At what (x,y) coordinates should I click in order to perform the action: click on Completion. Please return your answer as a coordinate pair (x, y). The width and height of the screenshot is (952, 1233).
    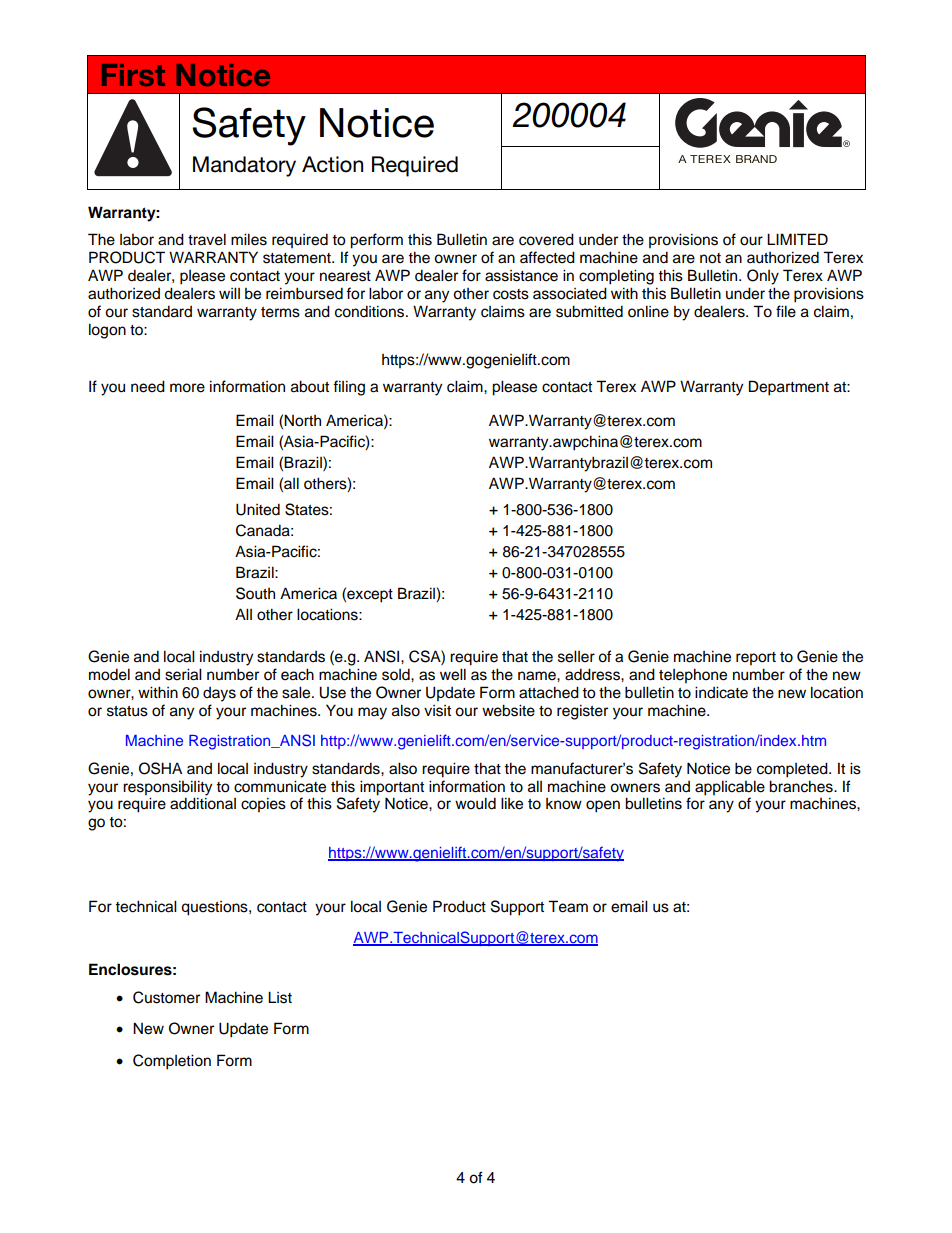
    Looking at the image, I should click on (172, 1062).
